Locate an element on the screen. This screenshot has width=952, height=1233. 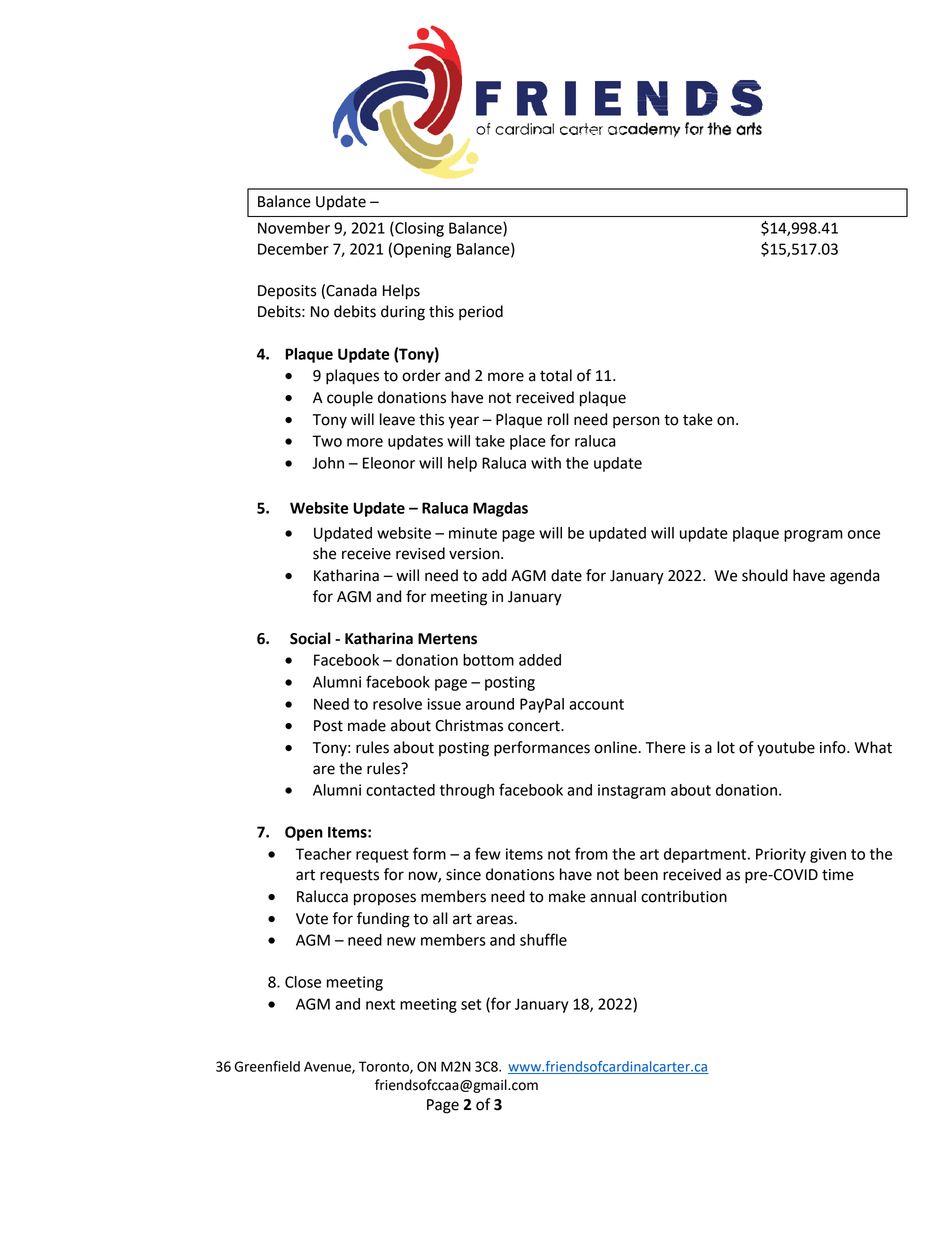
she is located at coordinates (324, 553).
